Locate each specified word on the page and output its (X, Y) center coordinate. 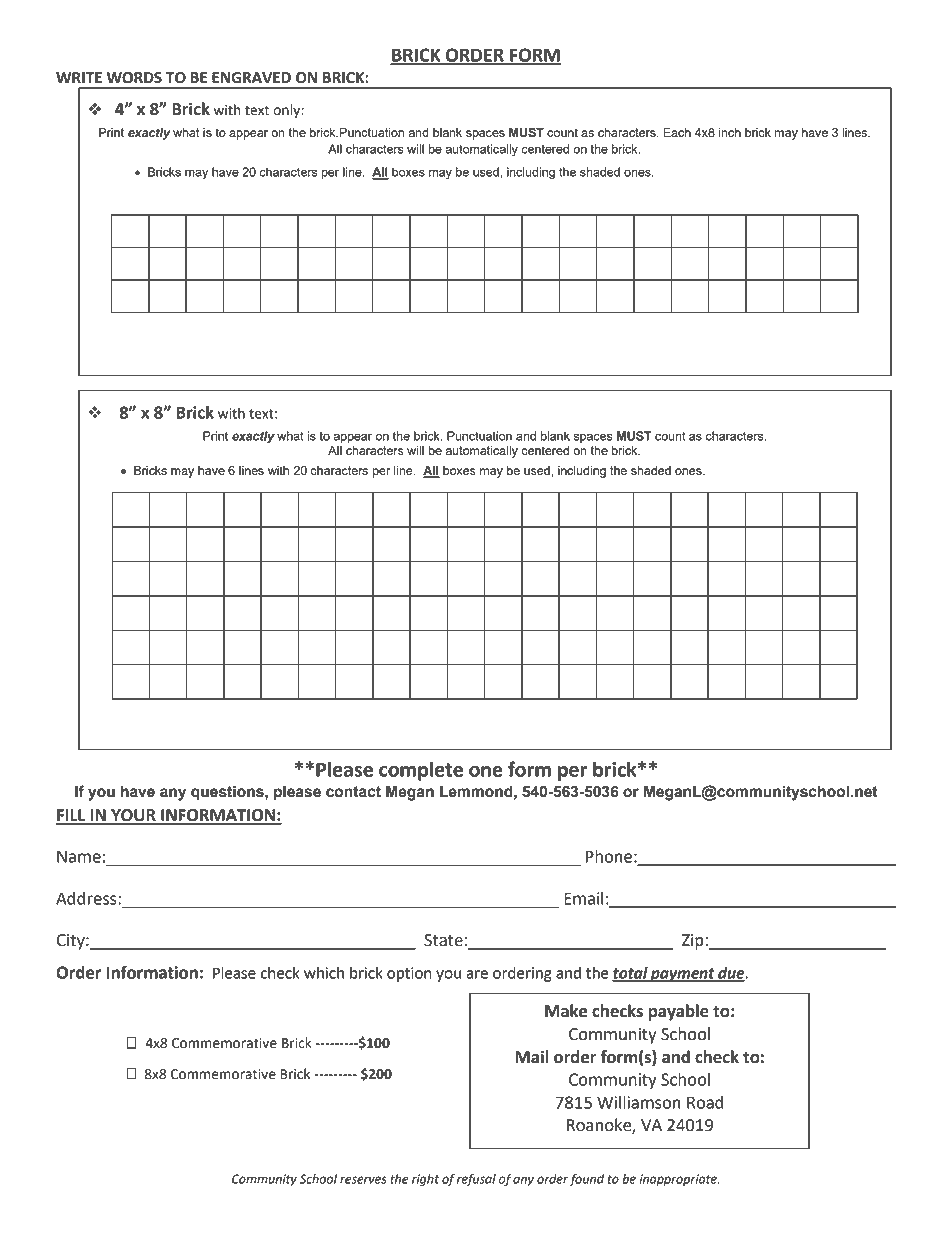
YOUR (133, 816)
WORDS (134, 78)
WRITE (79, 77)
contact (353, 792)
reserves (363, 1180)
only (287, 111)
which (324, 973)
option (409, 974)
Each (677, 132)
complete (421, 771)
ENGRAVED (251, 78)
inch (730, 132)
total (631, 974)
